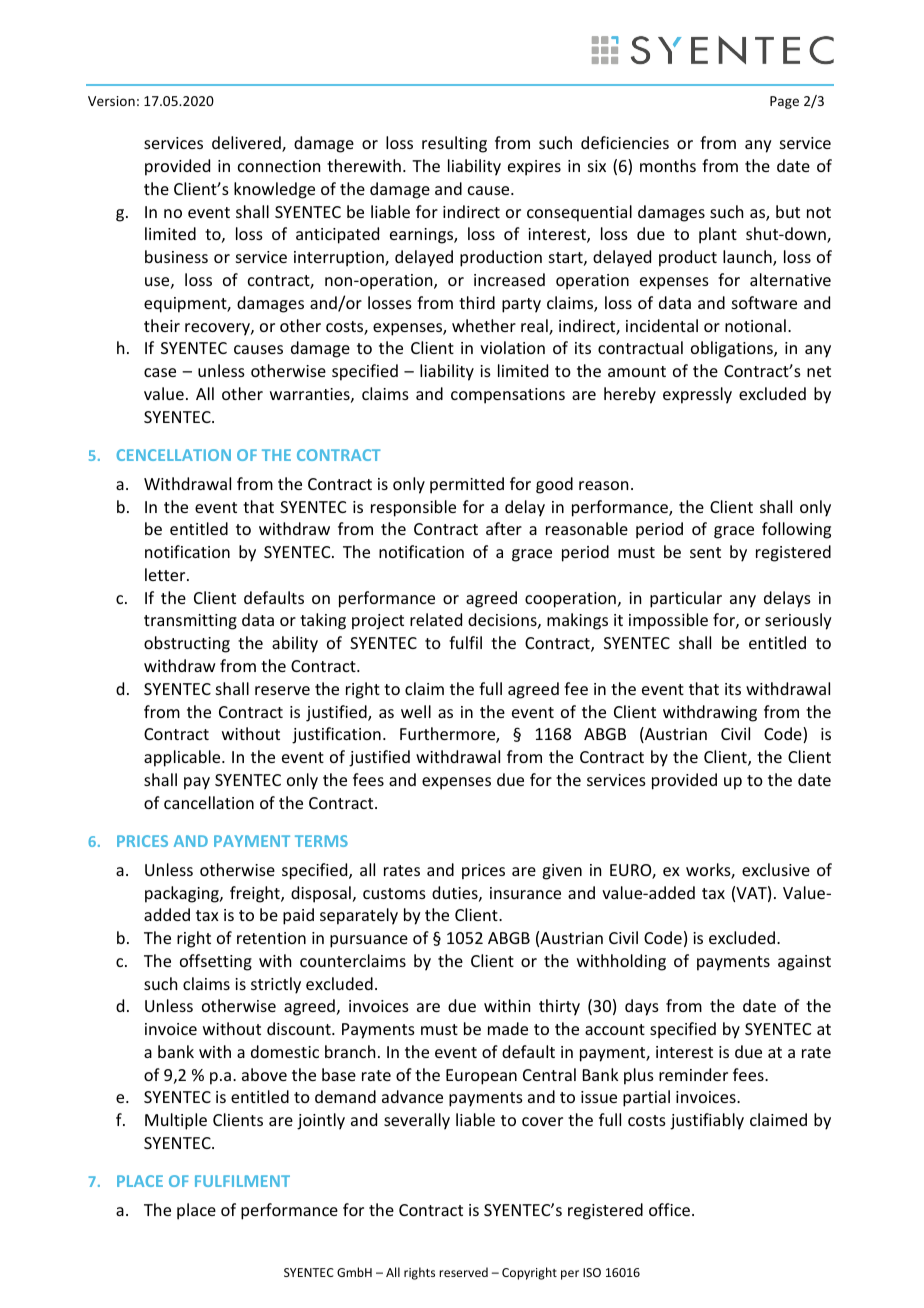  What do you see at coordinates (798, 621) in the screenshot?
I see `seriously` at bounding box center [798, 621].
